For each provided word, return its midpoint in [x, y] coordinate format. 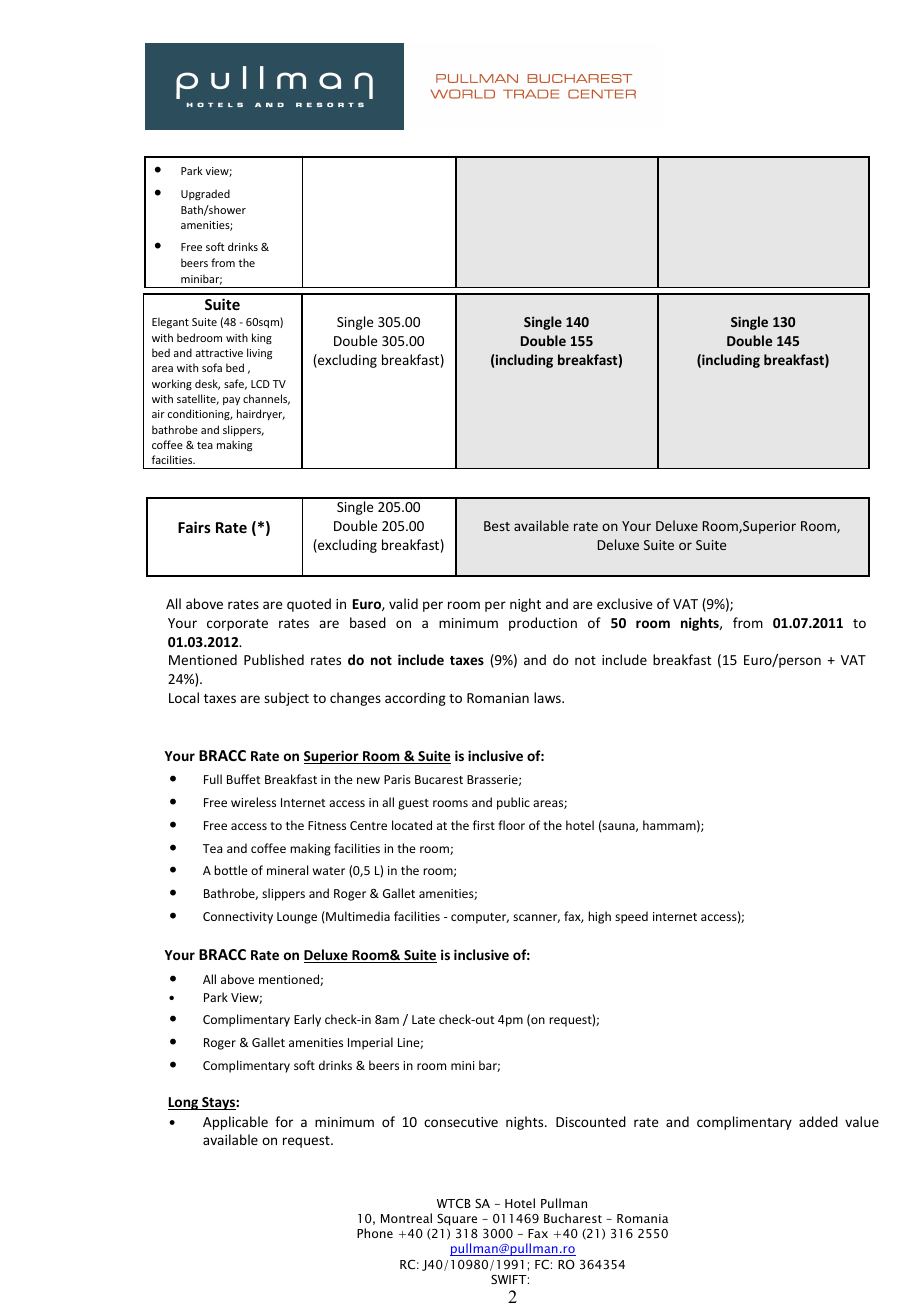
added [818, 1121]
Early [307, 1020]
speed [631, 917]
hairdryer [261, 414]
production [543, 624]
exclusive [624, 603]
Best [497, 526]
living [259, 354]
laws [548, 697]
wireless [253, 802]
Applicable [235, 1123]
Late [423, 1019]
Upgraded [205, 194]
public [513, 803]
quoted [309, 605]
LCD [260, 384]
